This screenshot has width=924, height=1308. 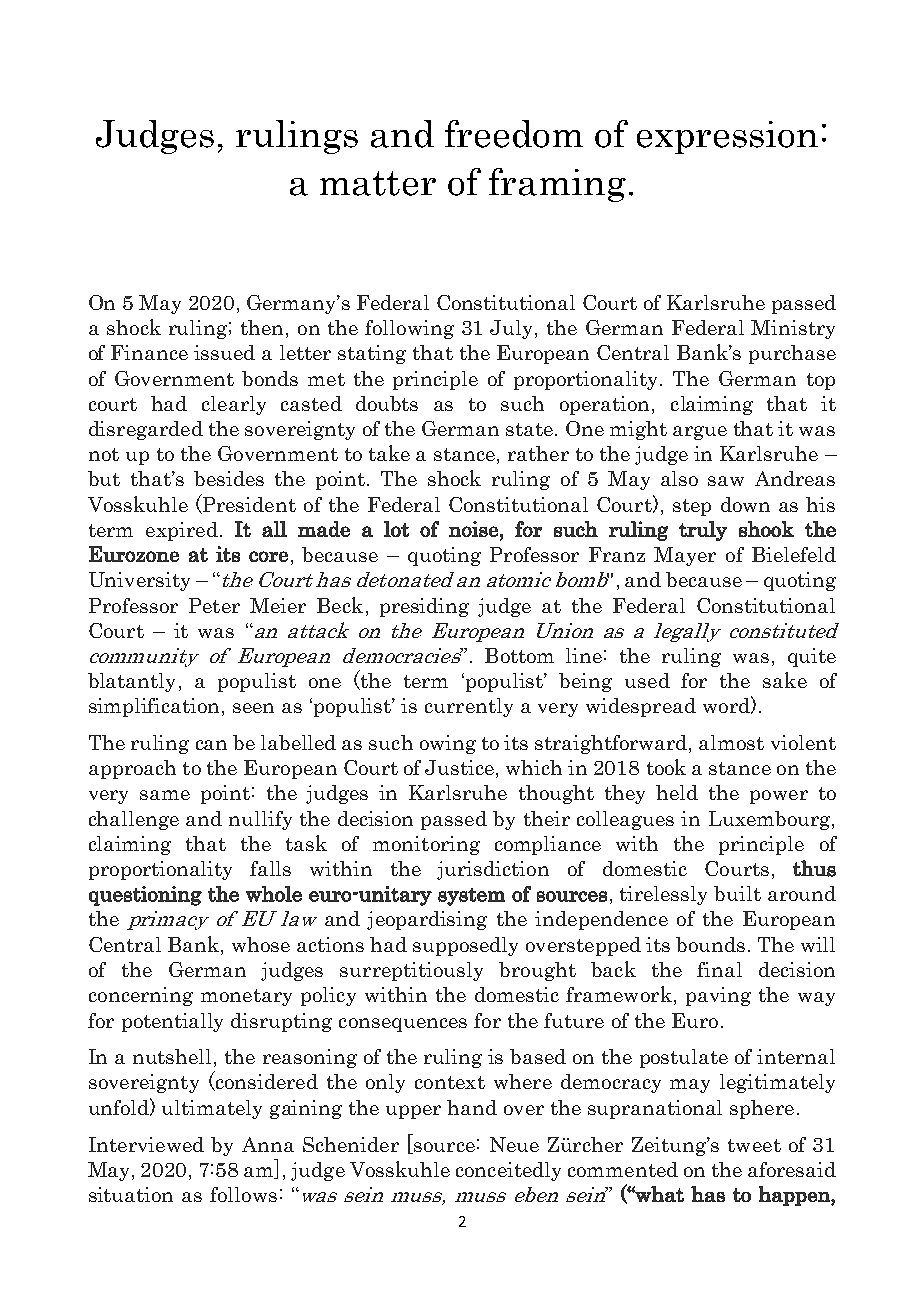 What do you see at coordinates (737, 893) in the screenshot?
I see `built` at bounding box center [737, 893].
